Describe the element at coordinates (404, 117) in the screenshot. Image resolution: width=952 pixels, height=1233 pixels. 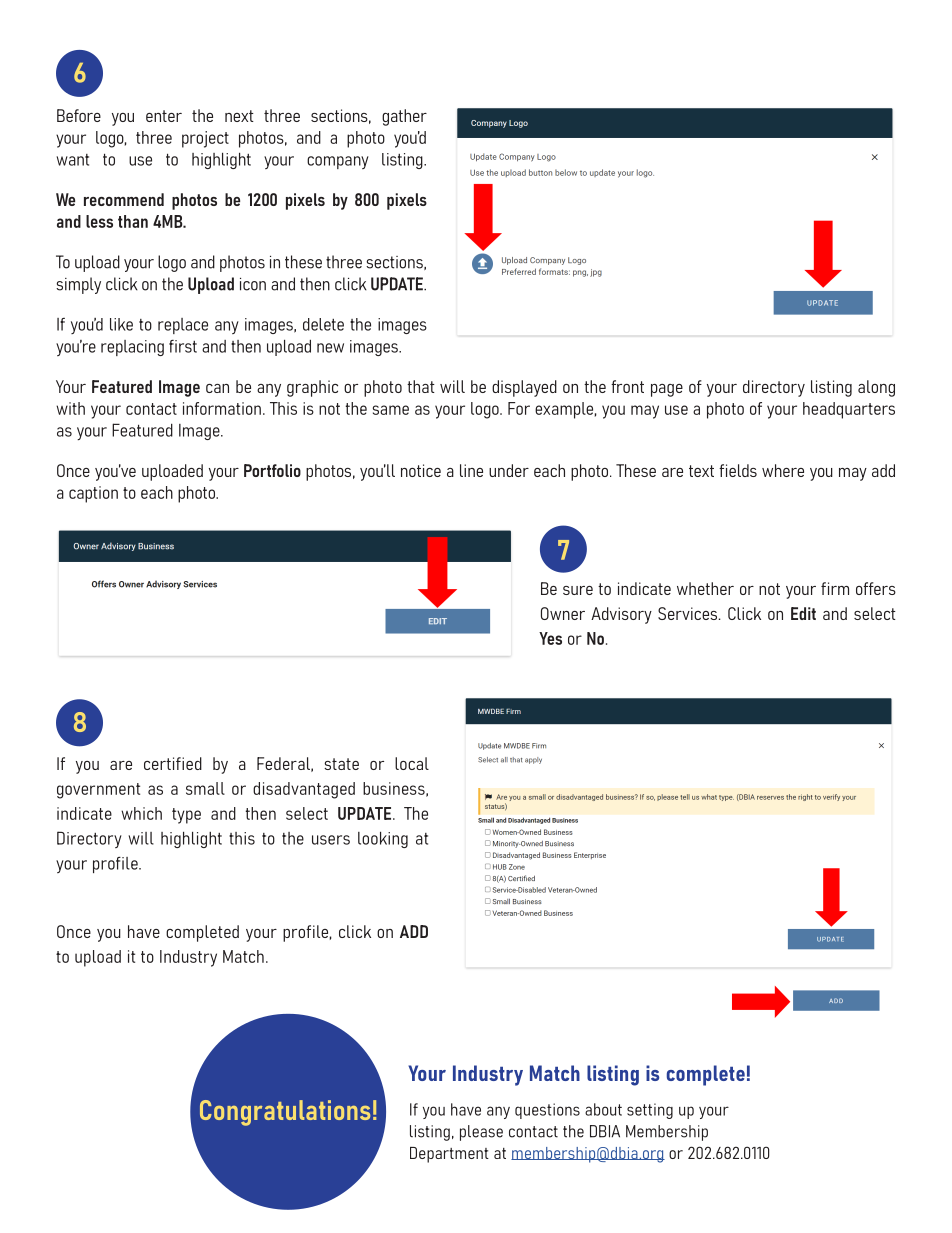
I see `gather` at that location.
